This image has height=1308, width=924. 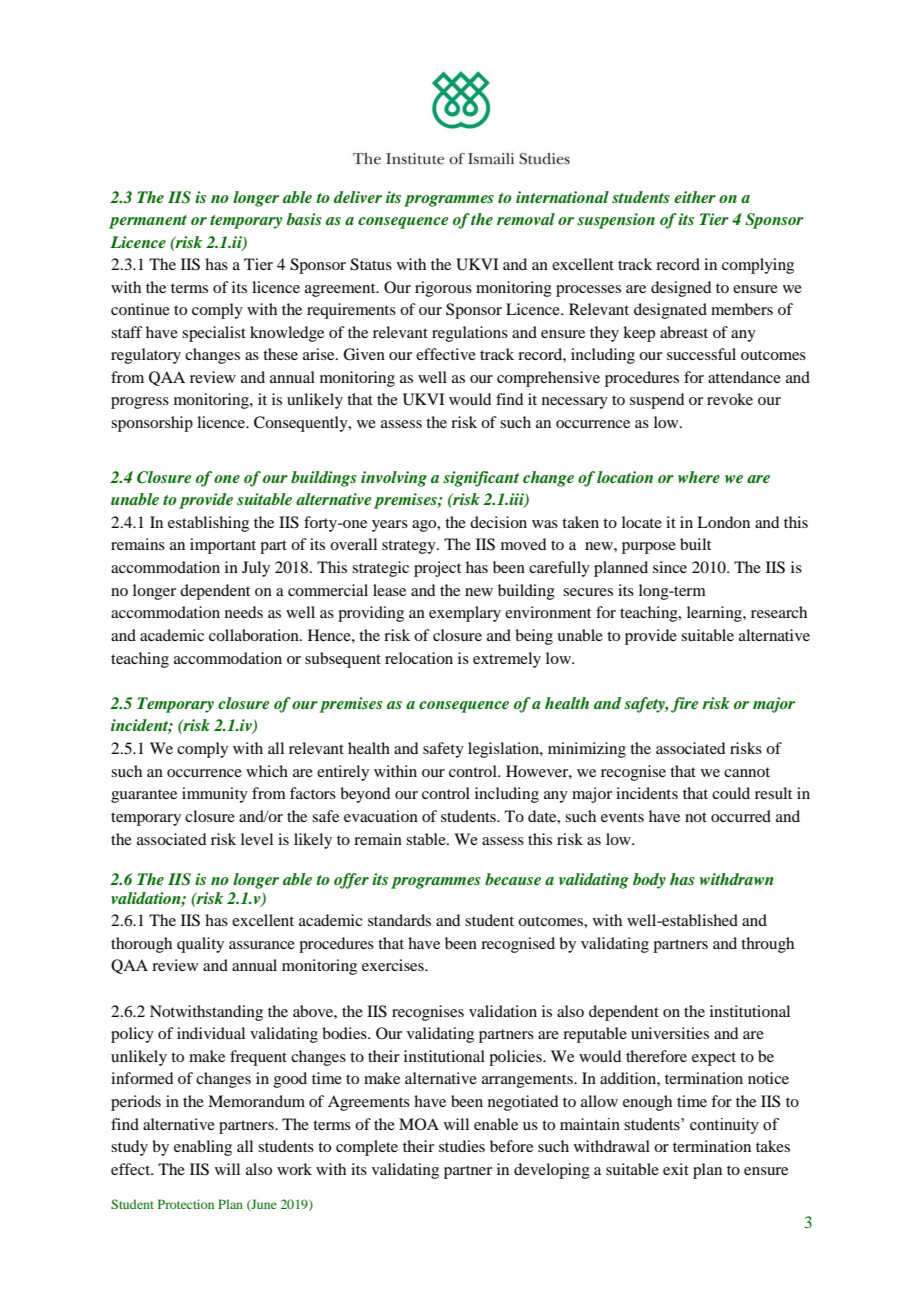 I want to click on collaboration, so click(x=255, y=635).
